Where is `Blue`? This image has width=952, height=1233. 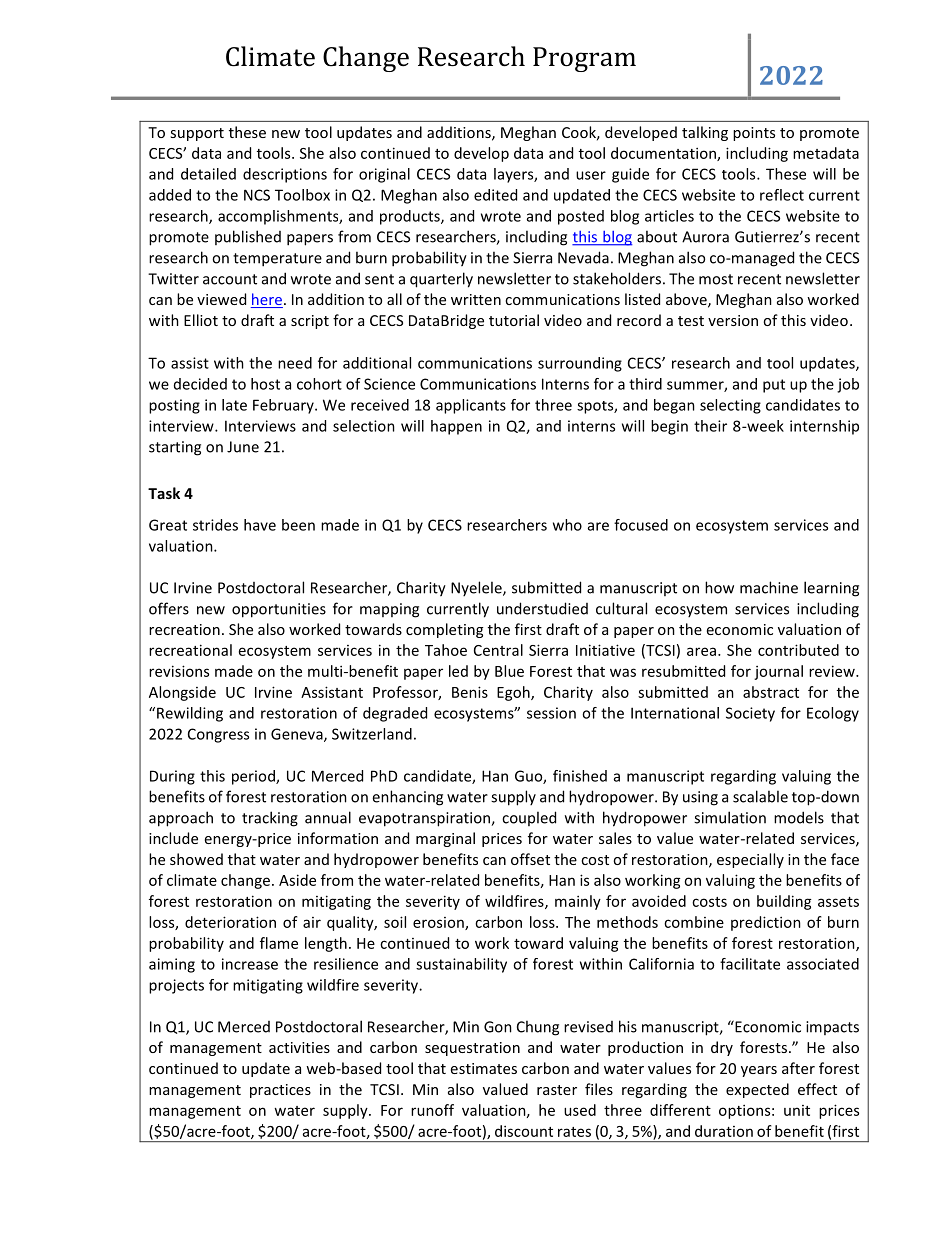 Blue is located at coordinates (509, 671).
